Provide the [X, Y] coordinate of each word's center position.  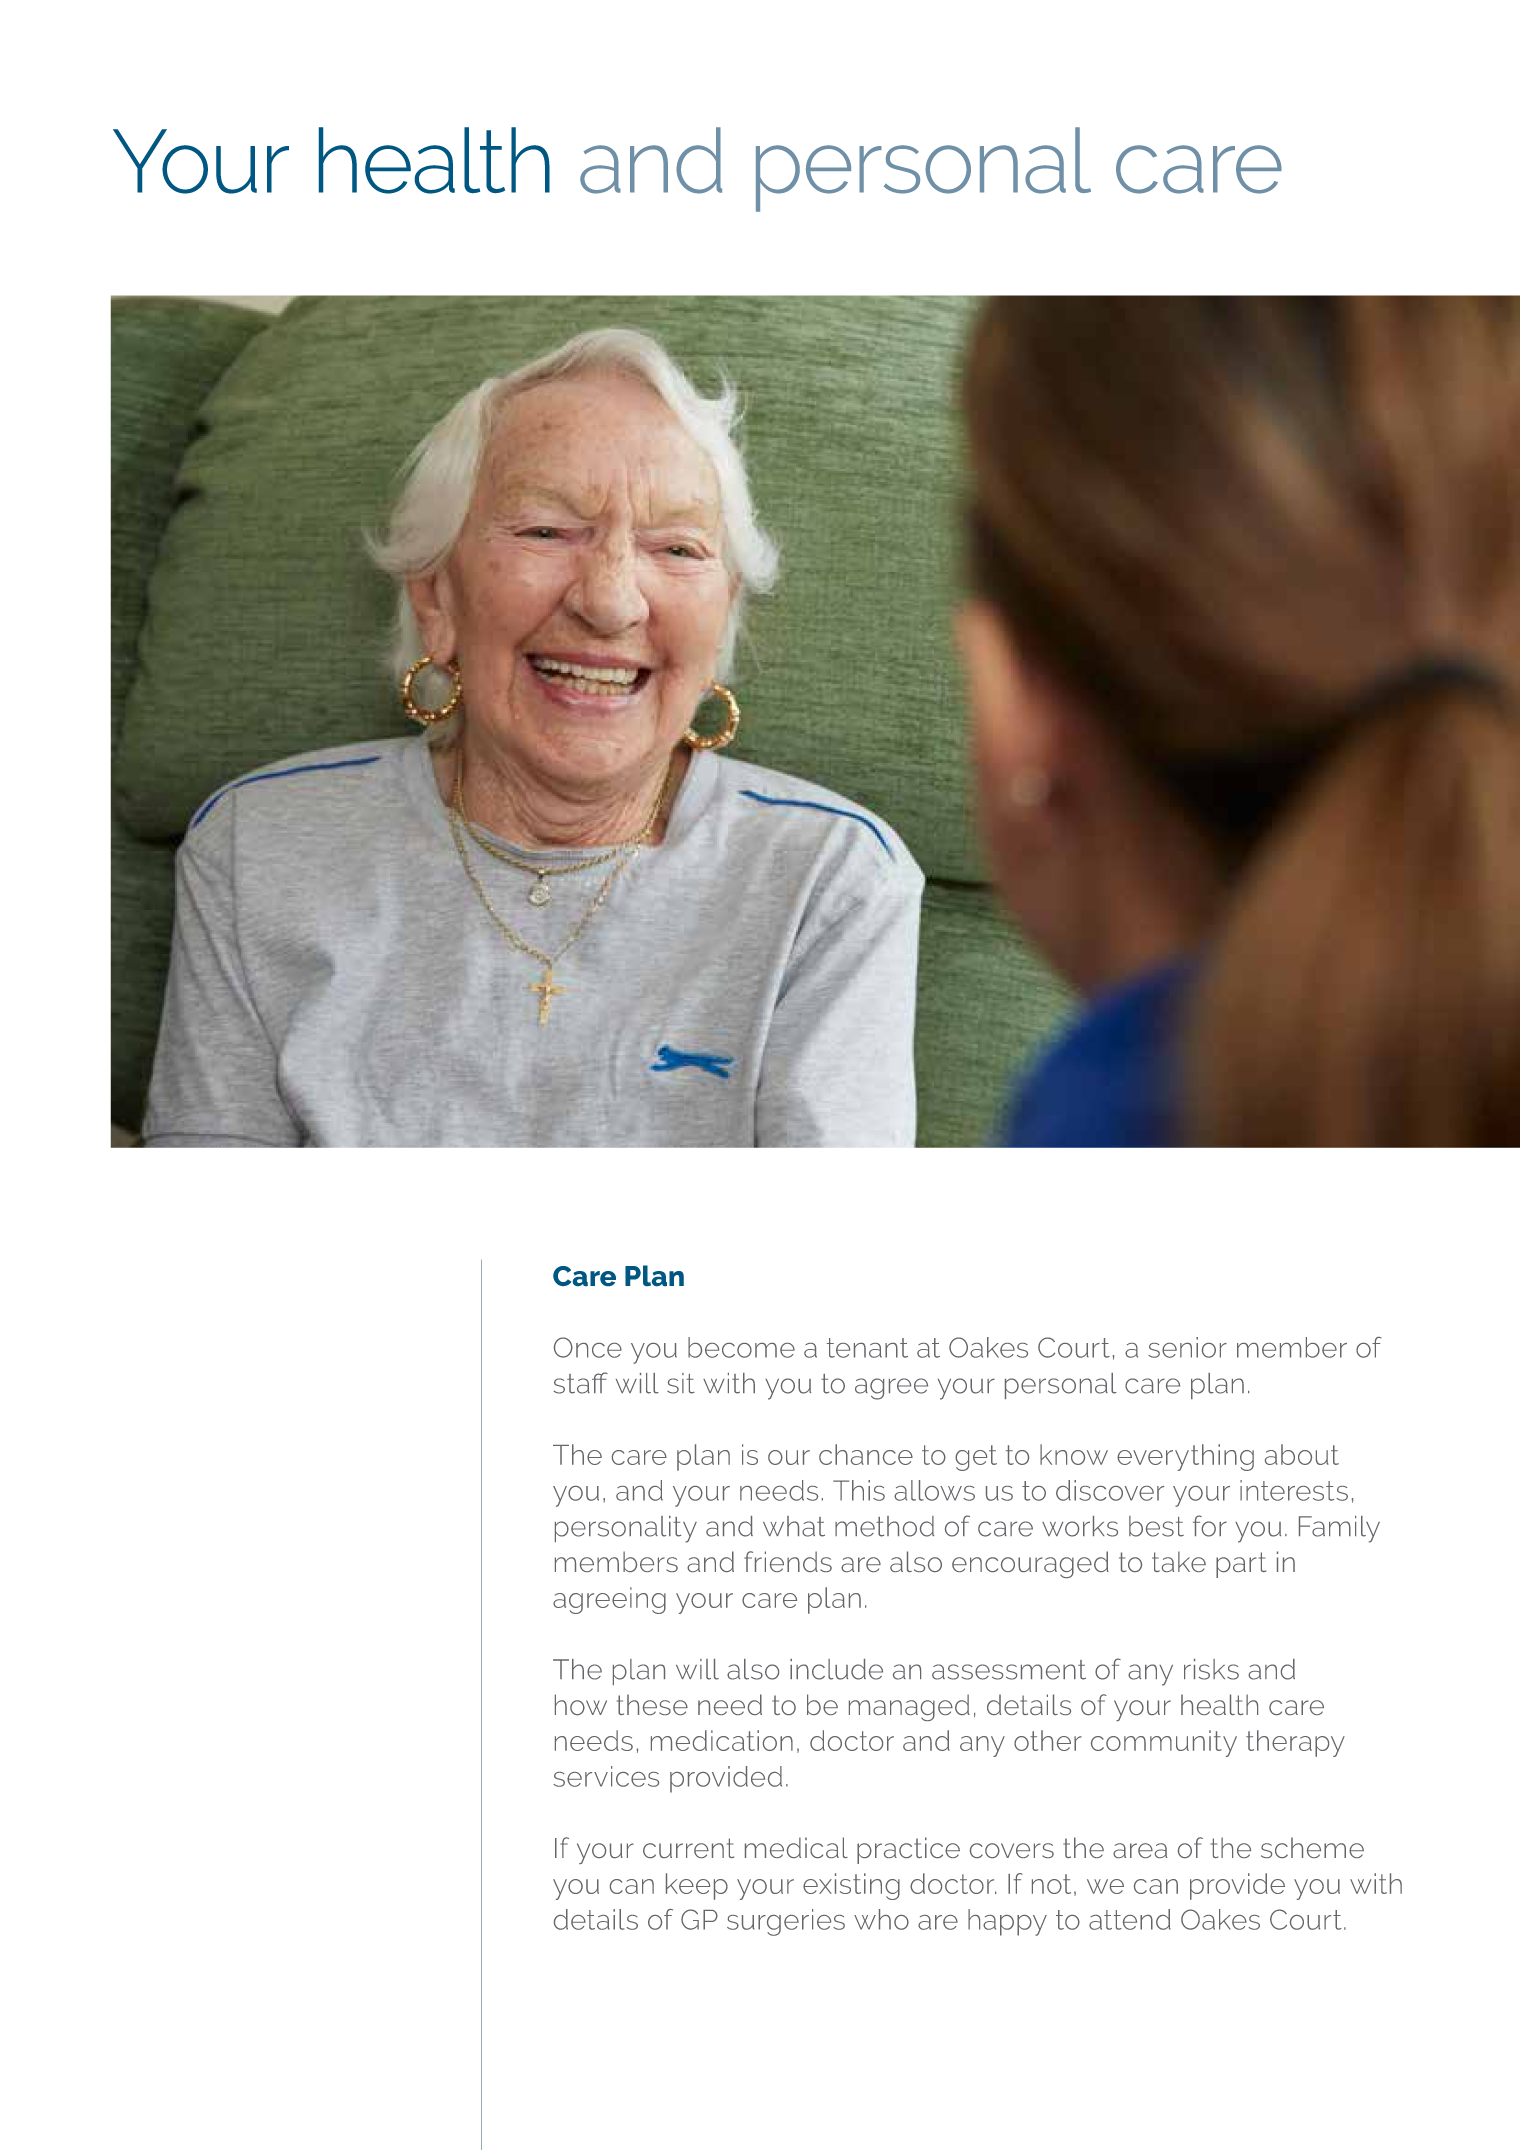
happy [1007, 1922]
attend [1130, 1919]
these [652, 1704]
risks [1211, 1669]
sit [681, 1383]
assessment [1009, 1670]
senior [1187, 1347]
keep [697, 1886]
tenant [867, 1348]
